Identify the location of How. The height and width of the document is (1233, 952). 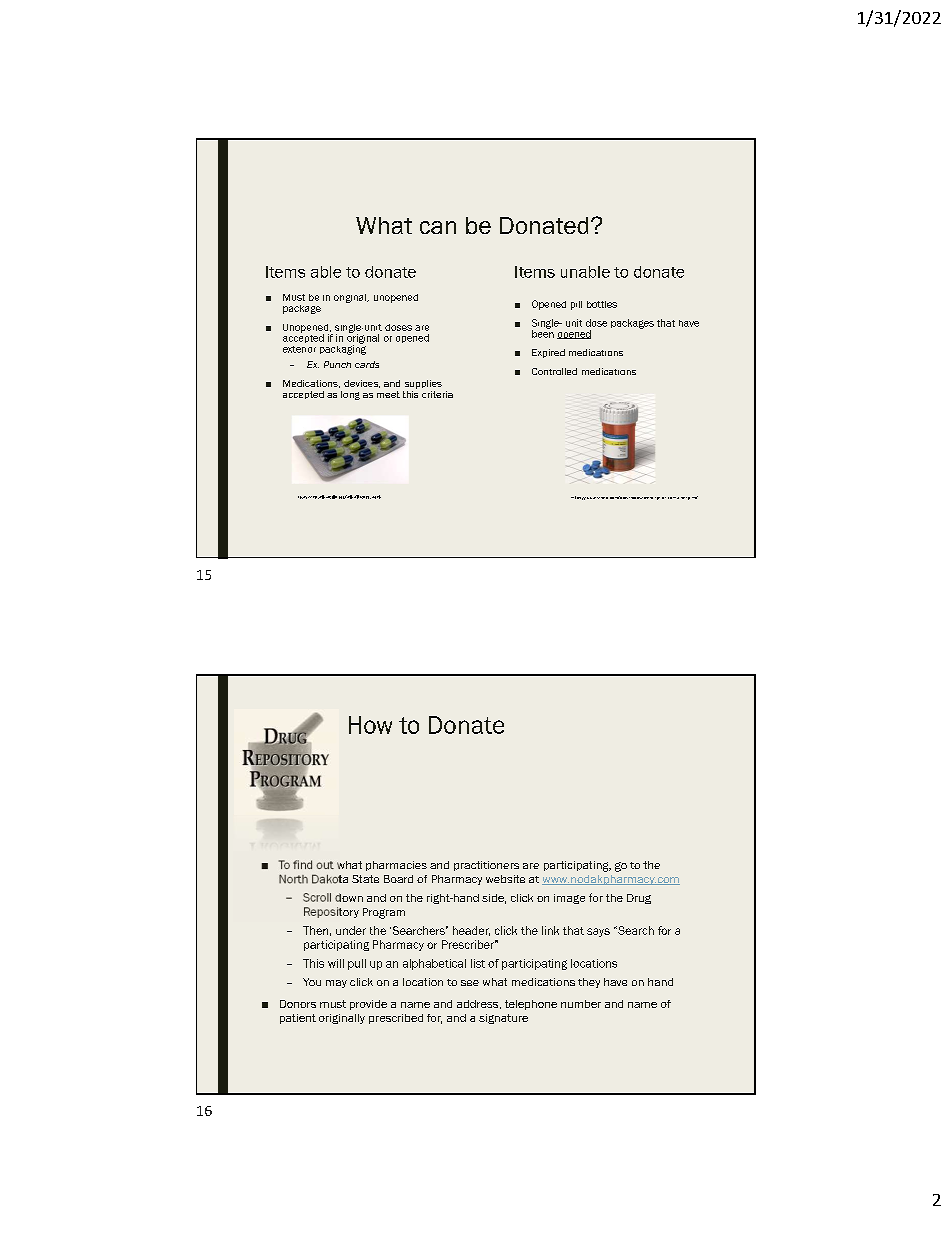
(370, 725).
